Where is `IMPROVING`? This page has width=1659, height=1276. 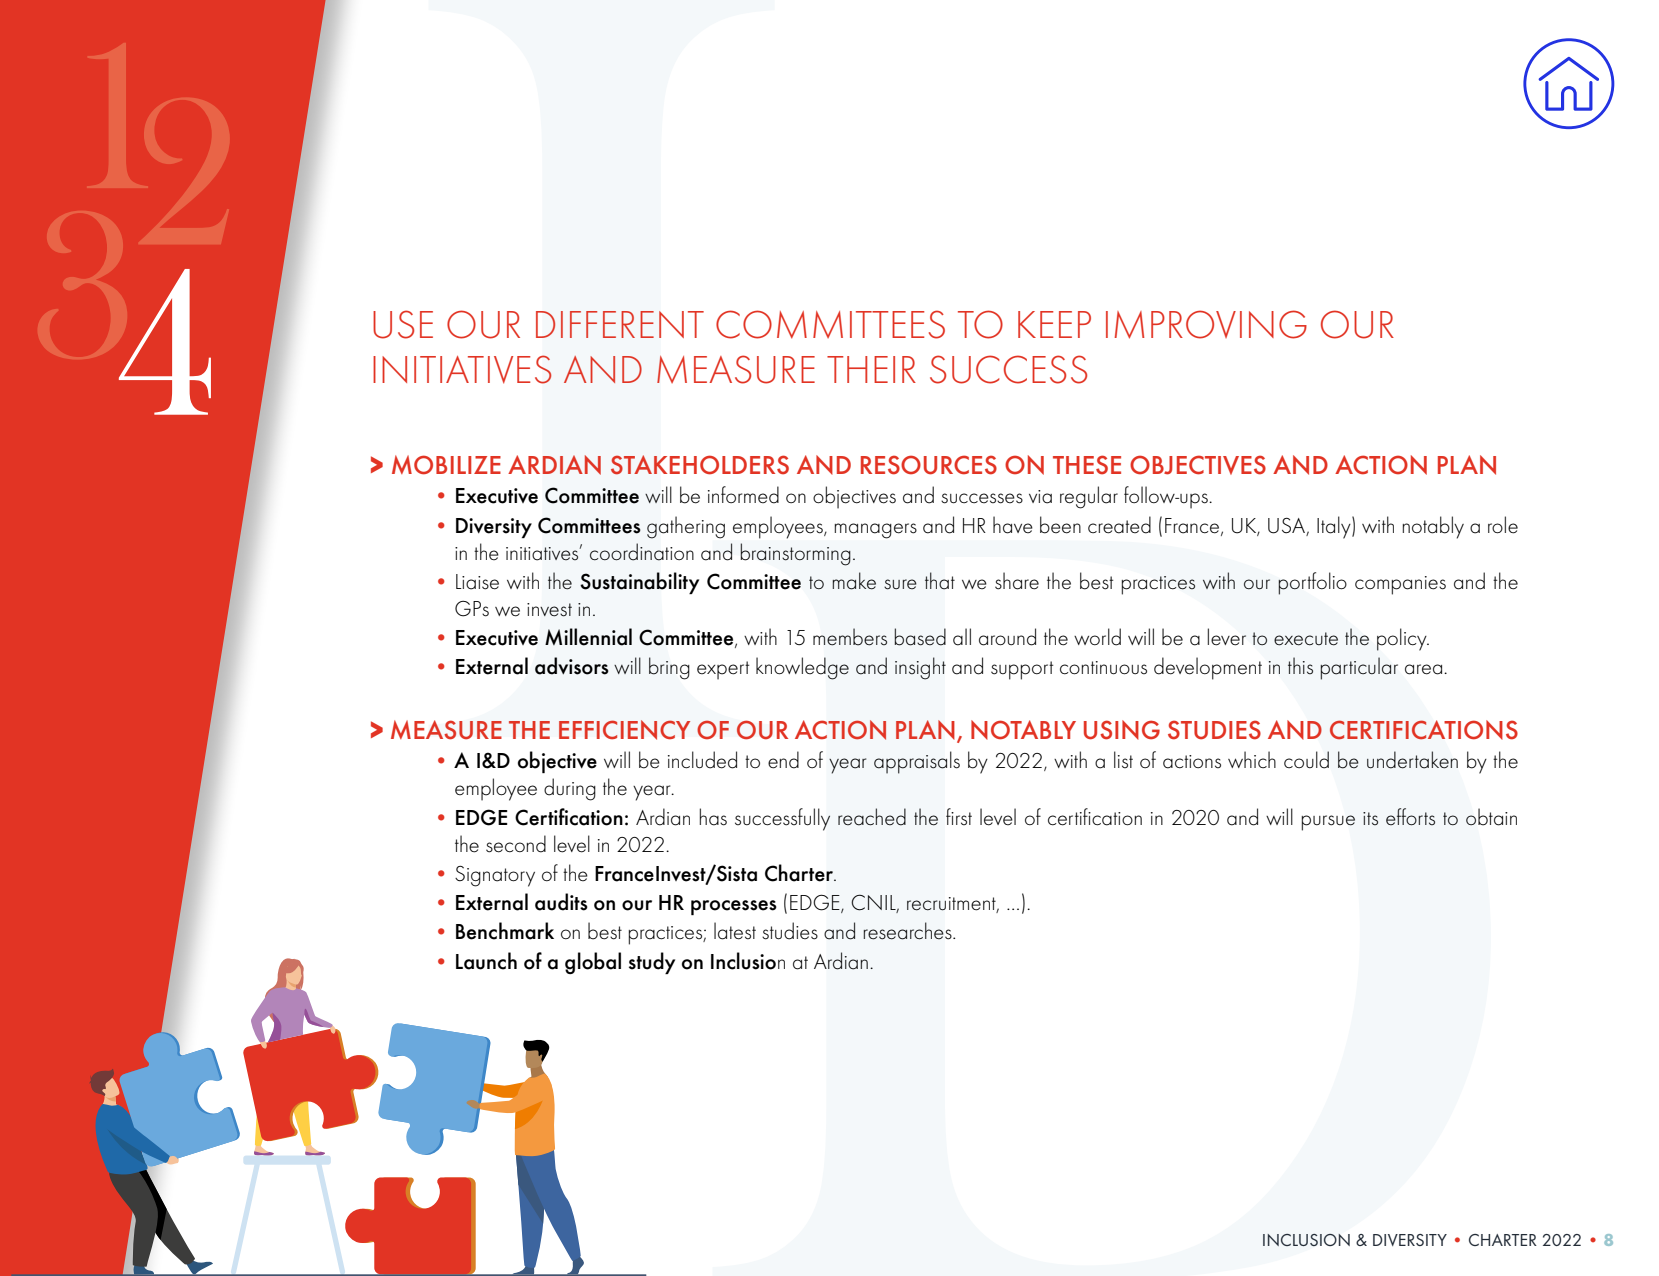 IMPROVING is located at coordinates (1206, 324).
